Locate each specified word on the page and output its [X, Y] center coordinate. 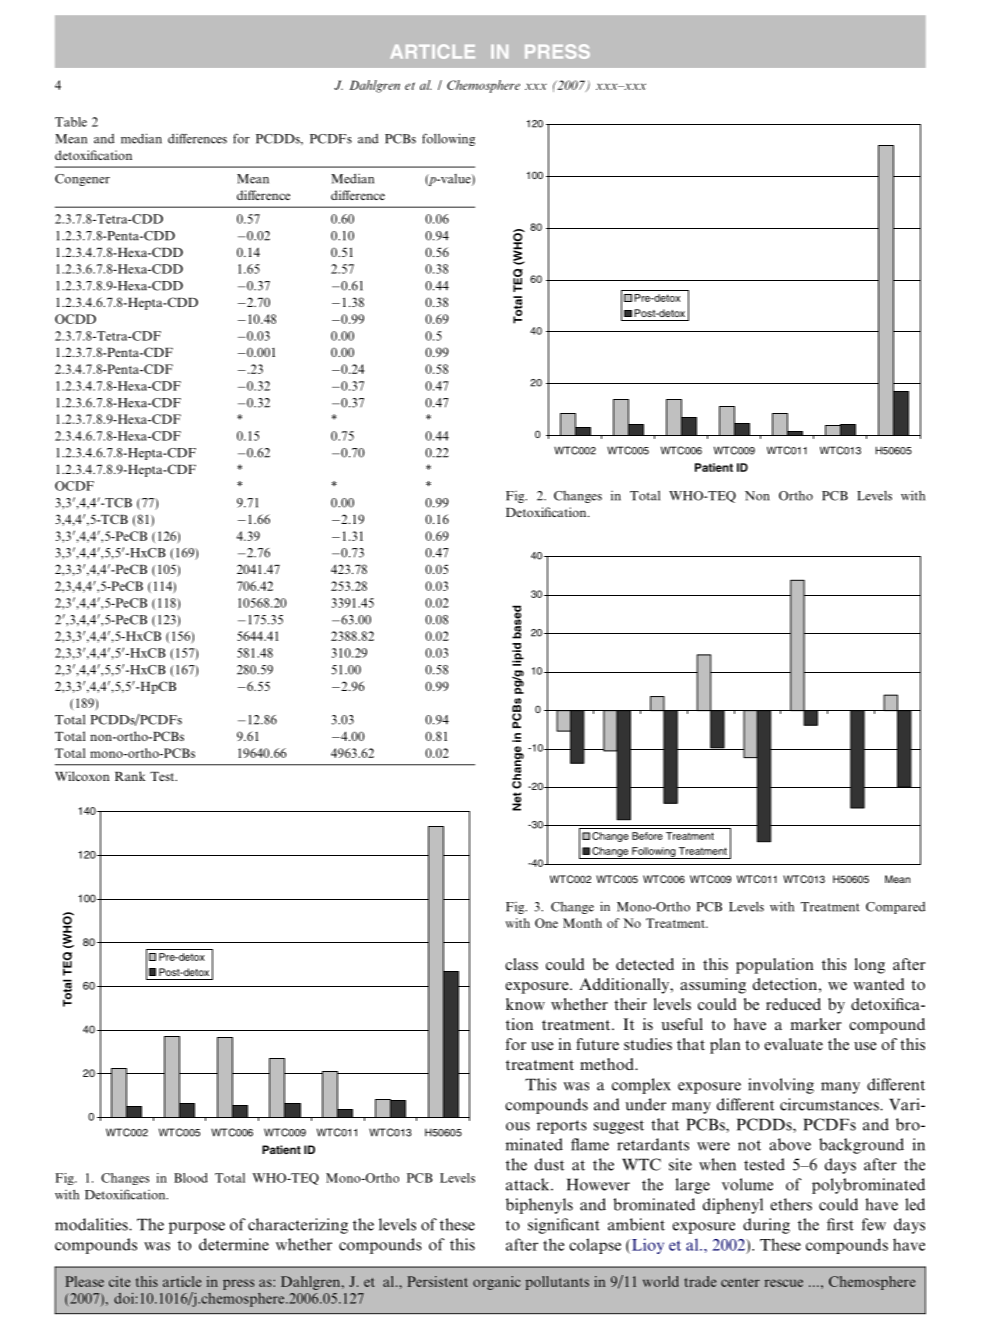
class [521, 964]
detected [645, 964]
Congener [82, 180]
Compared [895, 908]
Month [582, 923]
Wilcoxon [82, 776]
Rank [130, 776]
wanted [879, 984]
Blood [191, 1178]
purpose [197, 1228]
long [869, 966]
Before [647, 836]
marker [816, 1024]
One [546, 923]
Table [71, 122]
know [525, 1004]
